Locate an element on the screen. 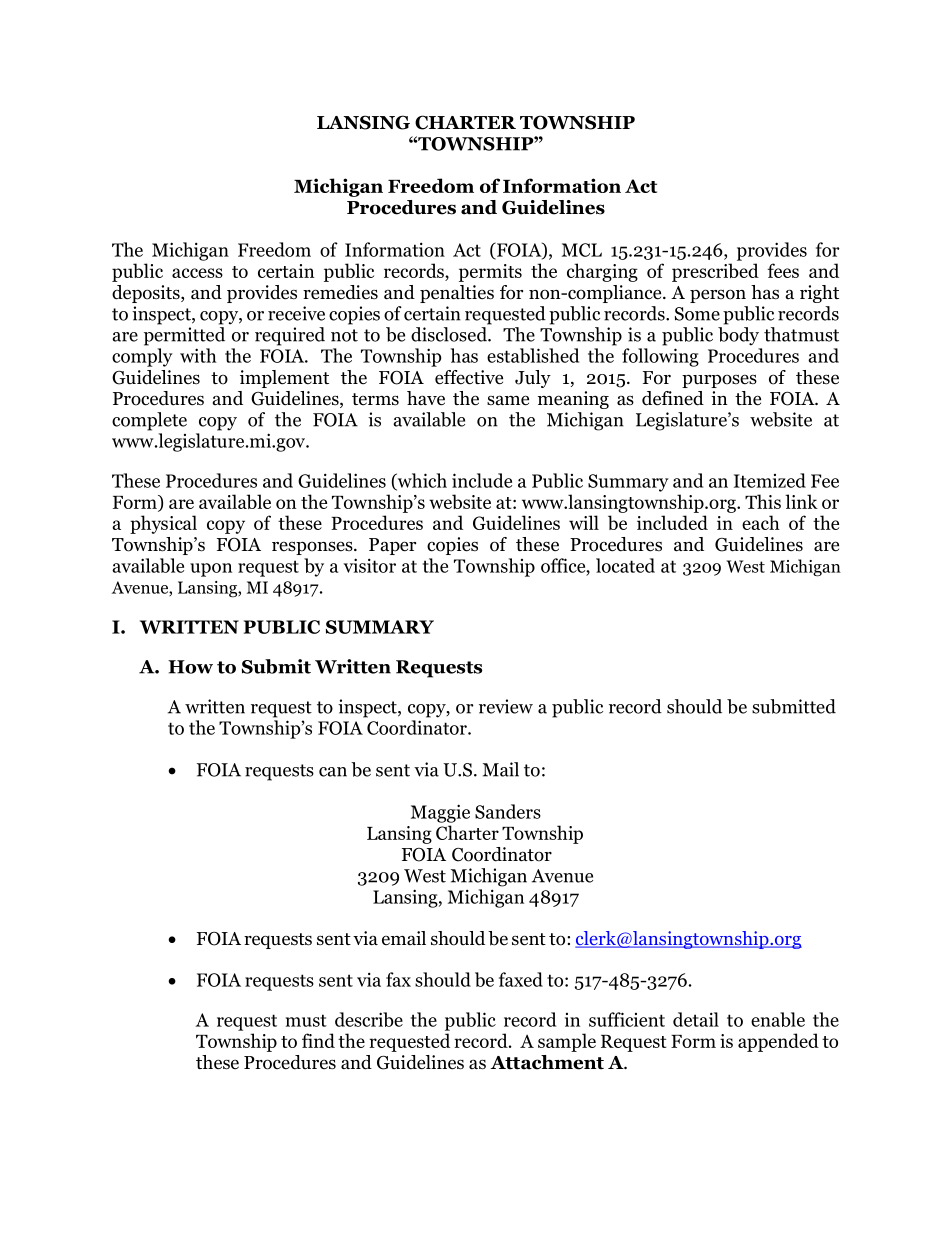  review is located at coordinates (506, 706).
